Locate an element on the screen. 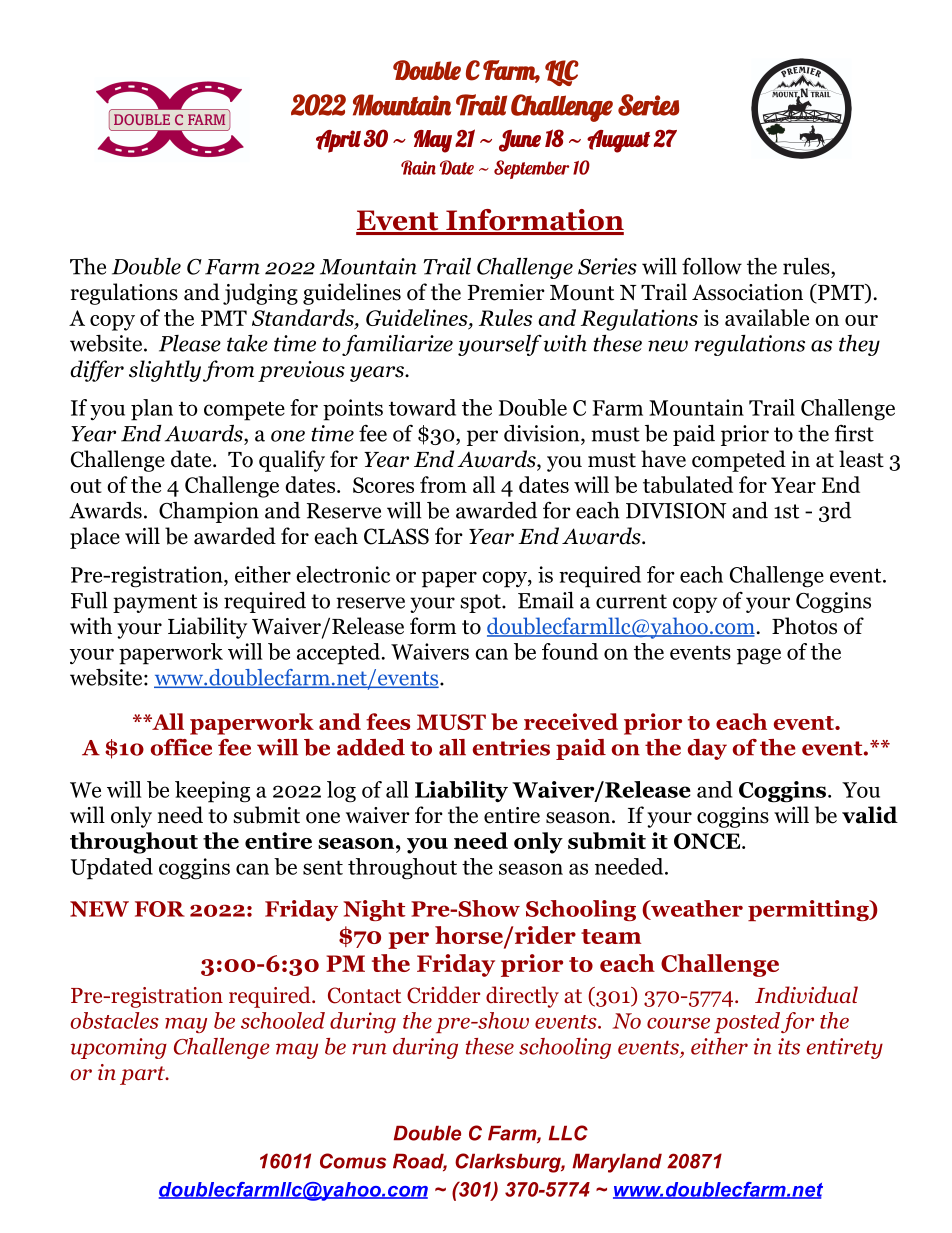 This screenshot has width=952, height=1233. April is located at coordinates (338, 141).
